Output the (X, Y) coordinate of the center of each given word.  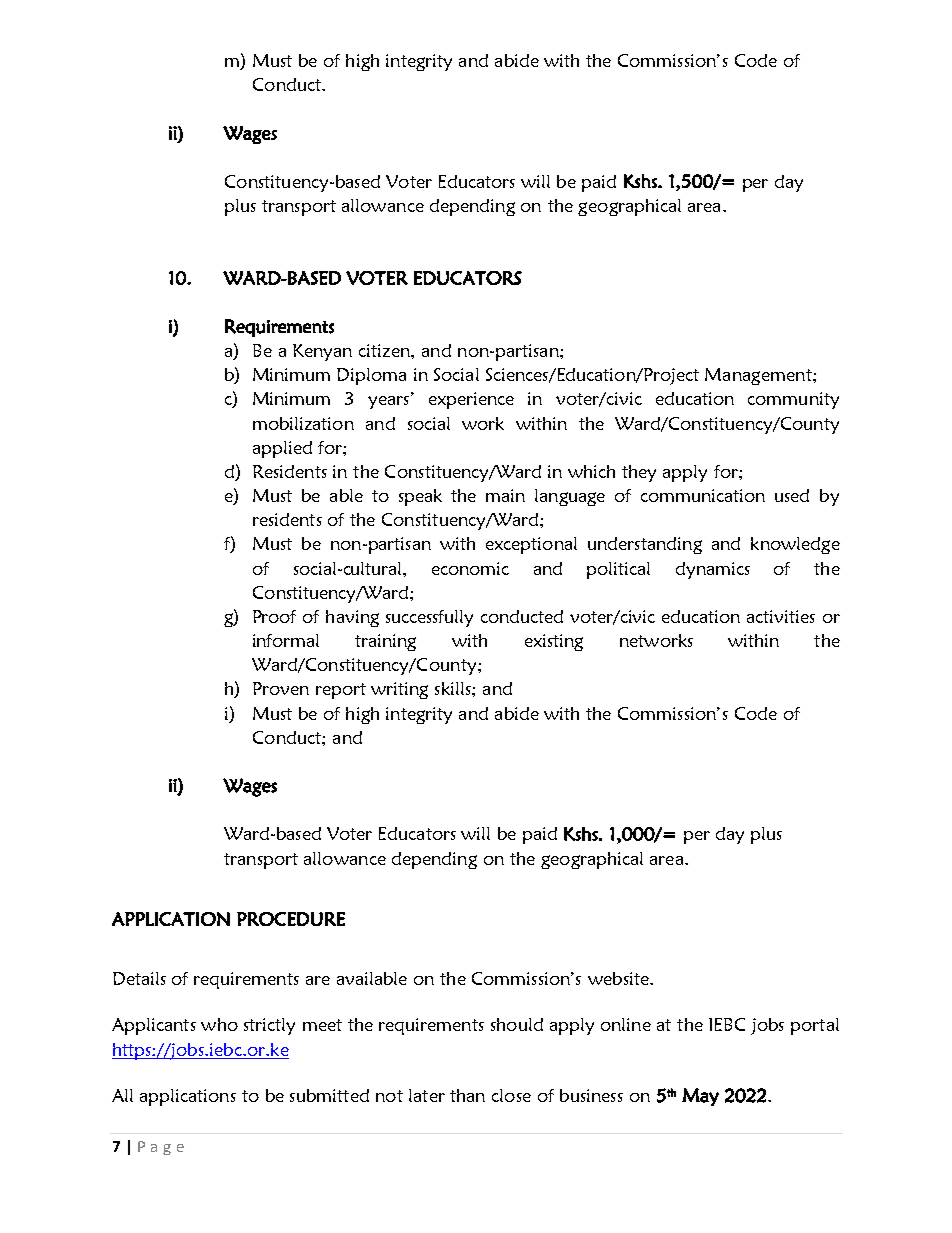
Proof (274, 616)
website (619, 978)
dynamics (713, 570)
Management (759, 376)
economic (470, 568)
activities (781, 616)
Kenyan (322, 352)
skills (454, 688)
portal (815, 1026)
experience (471, 400)
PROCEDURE (291, 919)
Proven (281, 688)
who (219, 1024)
